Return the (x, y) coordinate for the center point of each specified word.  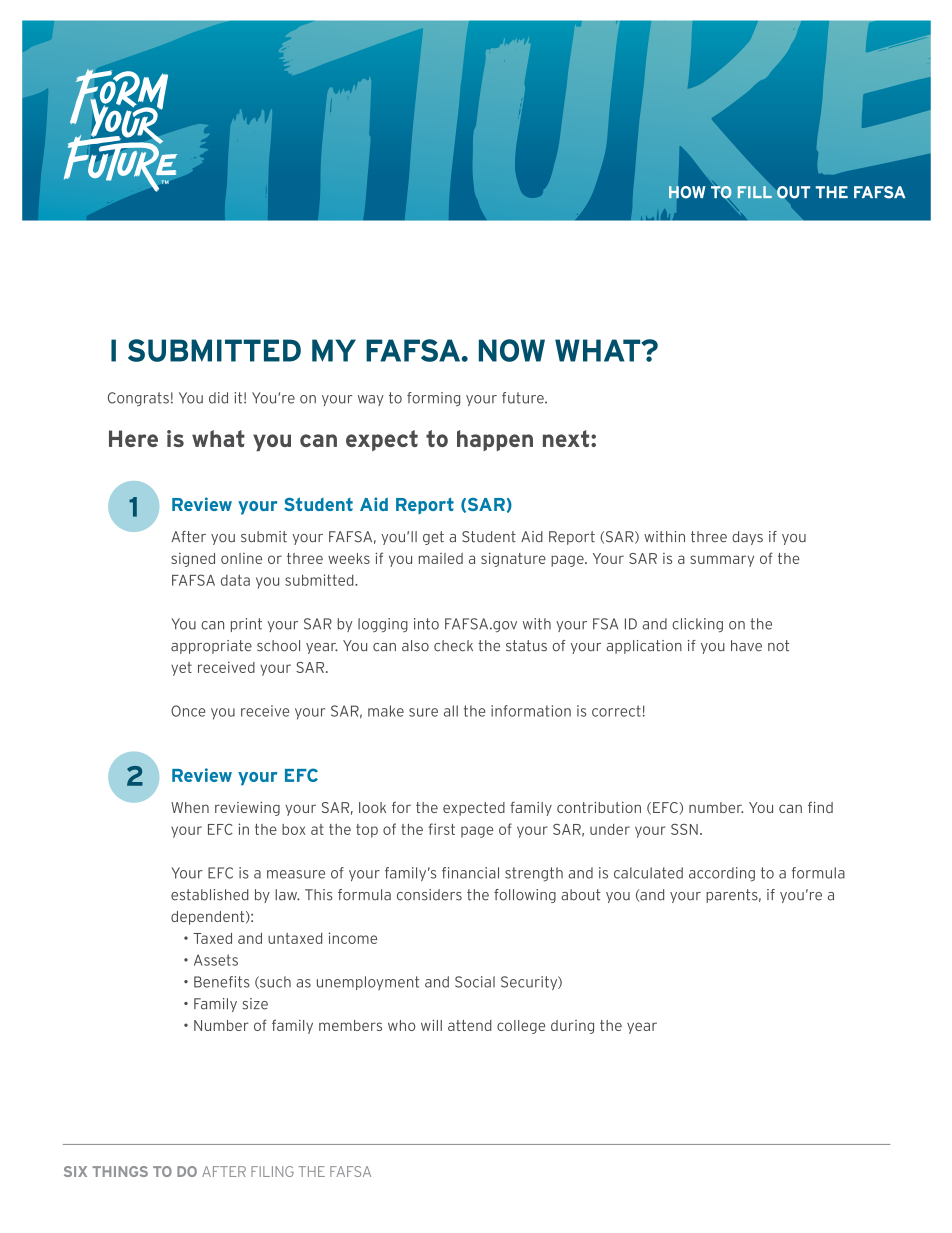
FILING (272, 1171)
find (820, 807)
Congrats (138, 399)
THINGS (120, 1171)
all (451, 711)
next (567, 438)
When (190, 807)
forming (433, 399)
